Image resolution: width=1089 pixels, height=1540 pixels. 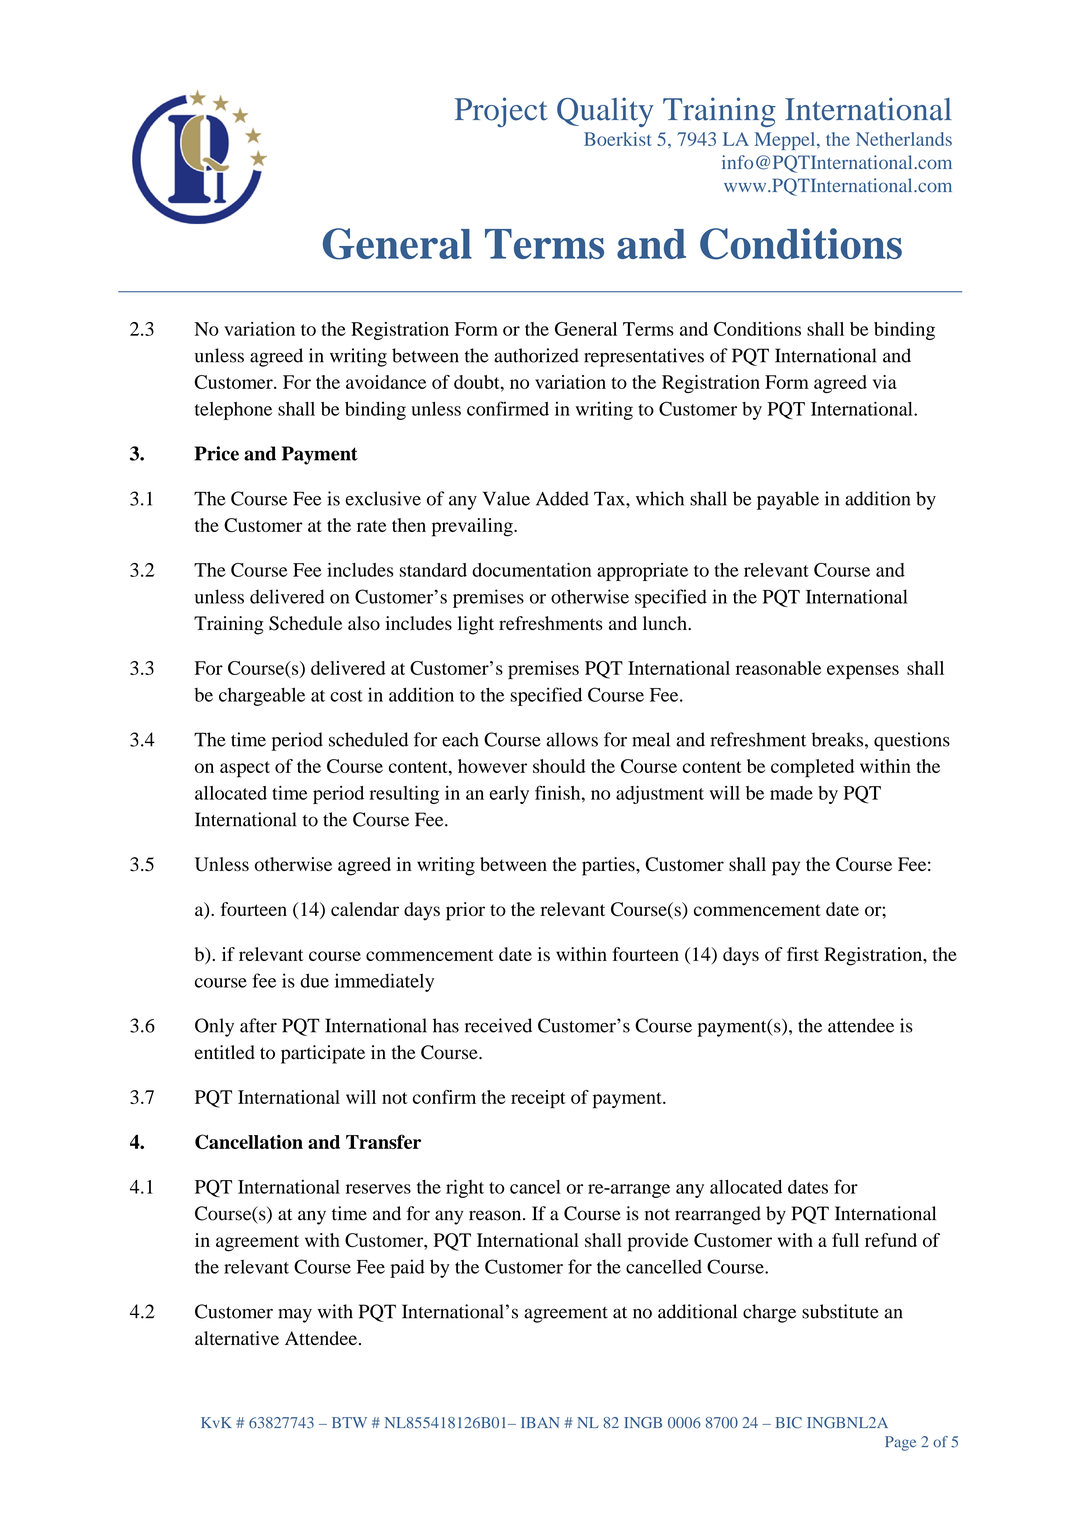 I want to click on IBAN, so click(x=540, y=1422).
